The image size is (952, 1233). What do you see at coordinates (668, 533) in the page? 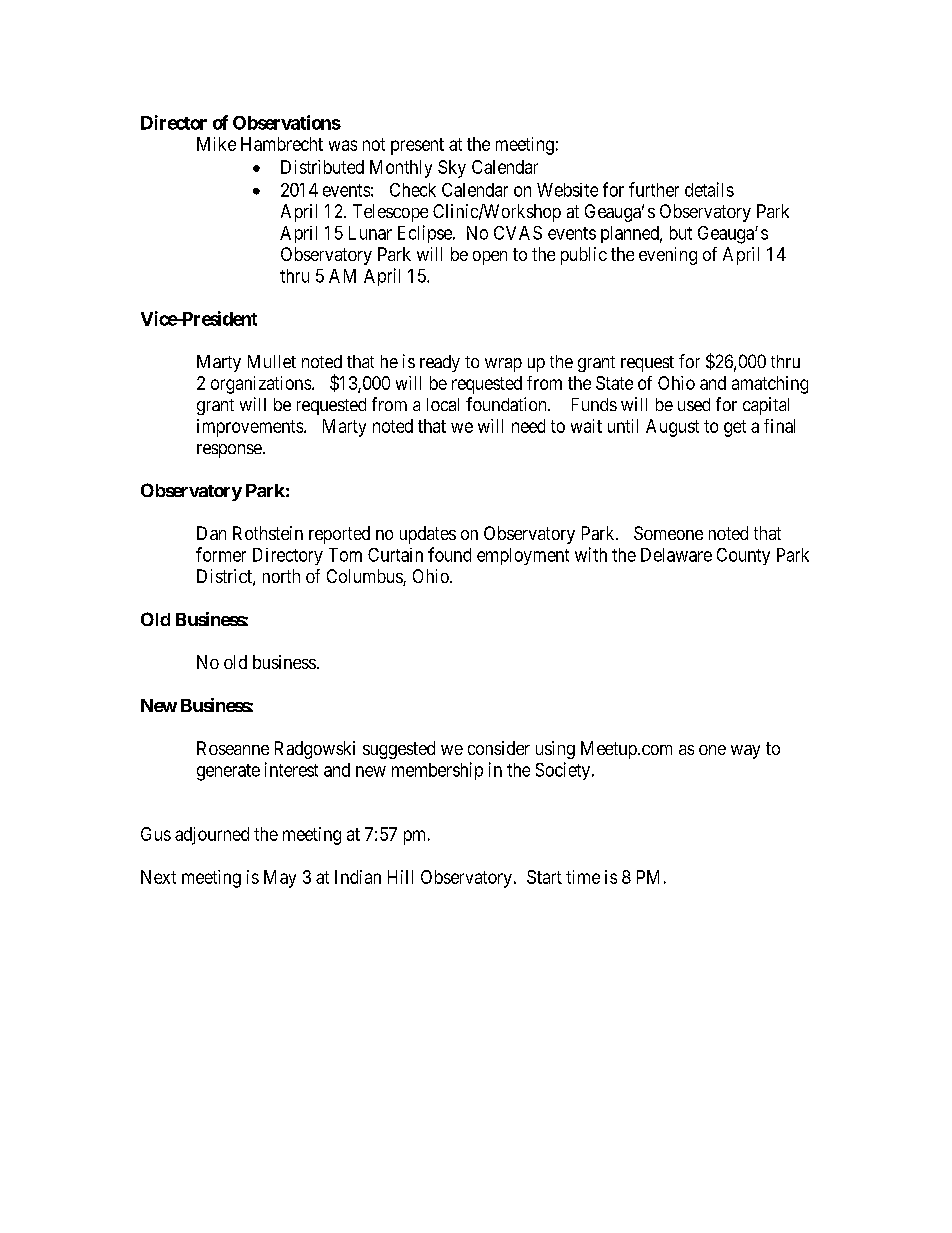
I see `Someone` at bounding box center [668, 533].
